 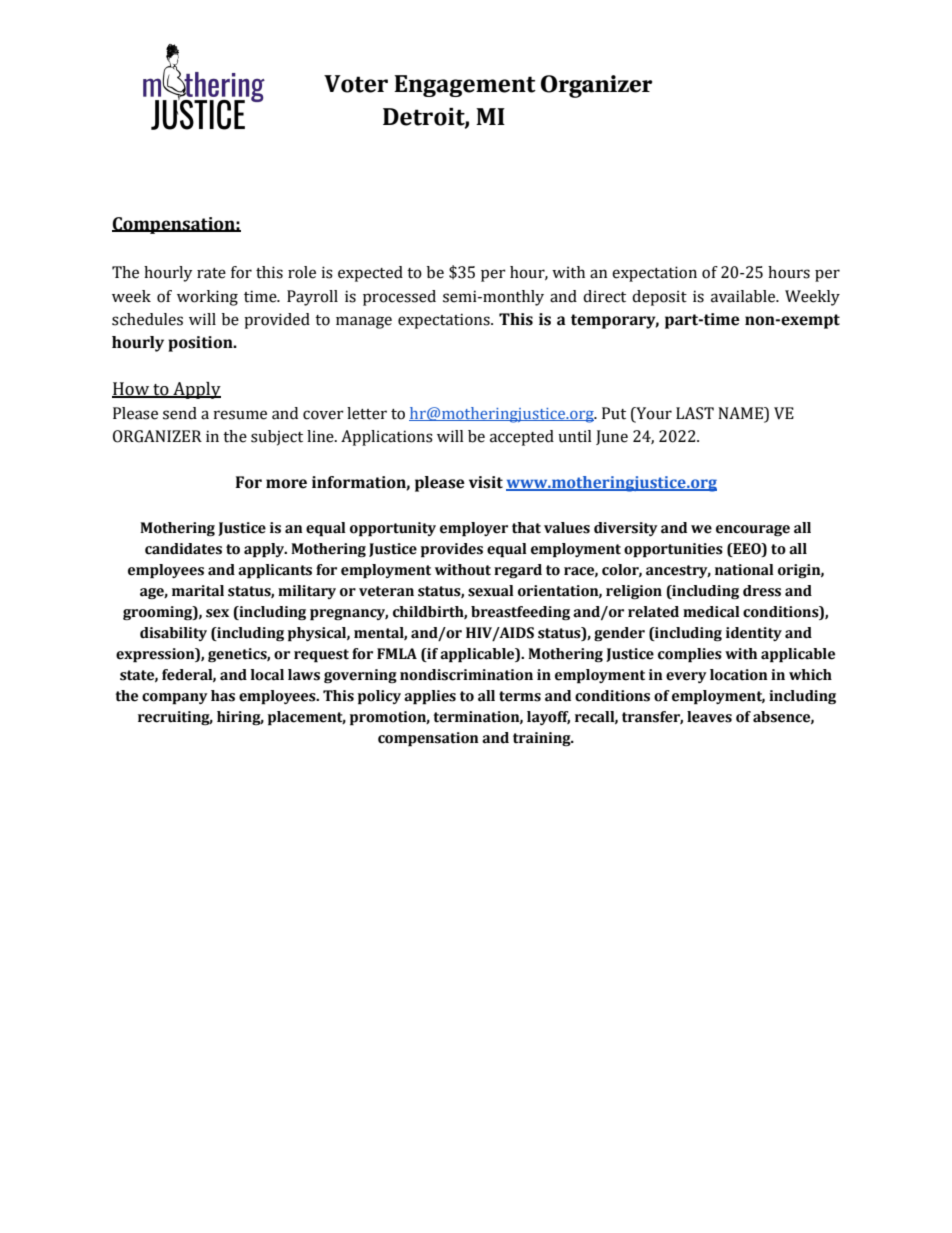 I want to click on Voter, so click(x=356, y=84).
